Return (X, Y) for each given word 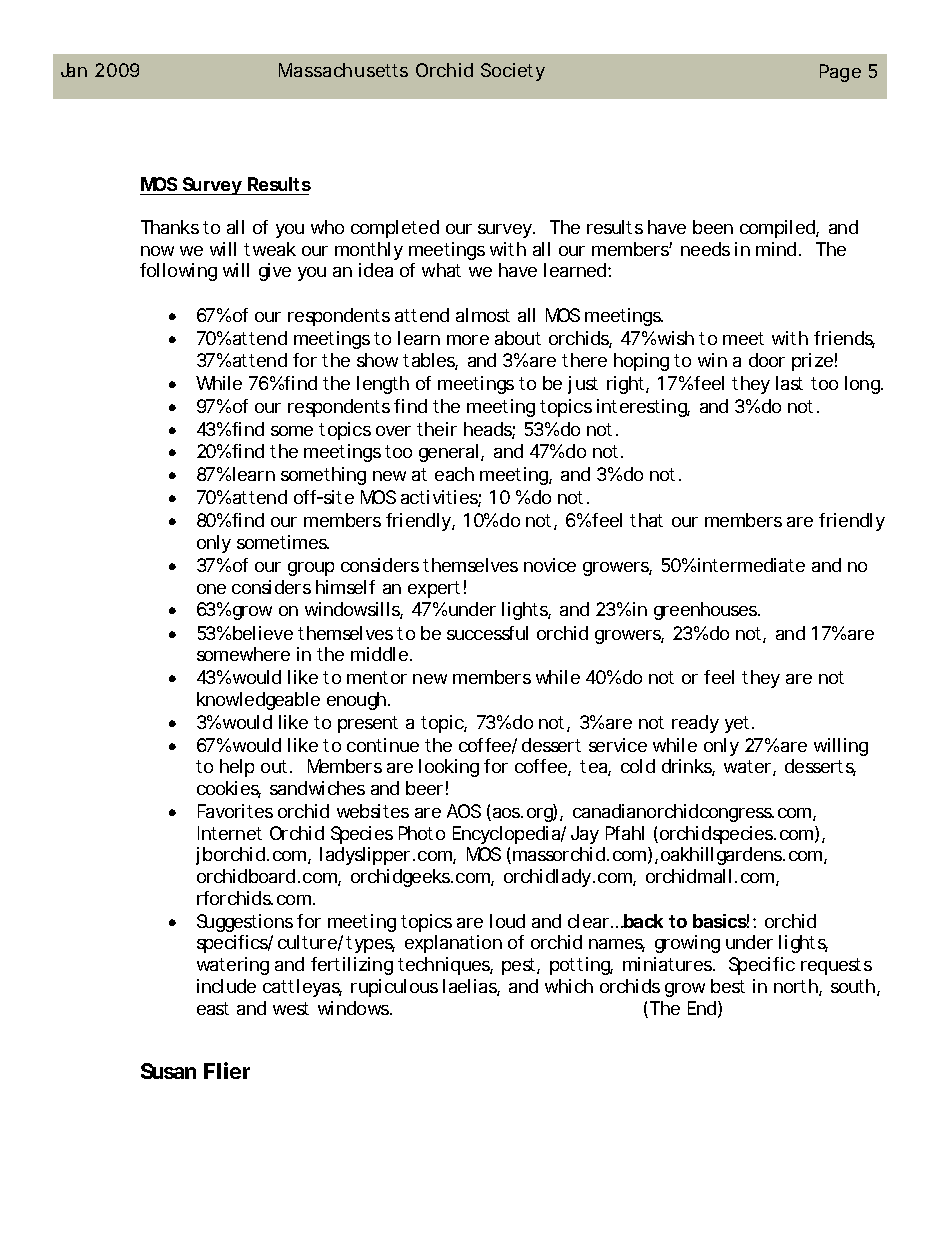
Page (840, 73)
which (569, 986)
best (728, 986)
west (291, 1008)
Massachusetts (343, 70)
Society (513, 72)
